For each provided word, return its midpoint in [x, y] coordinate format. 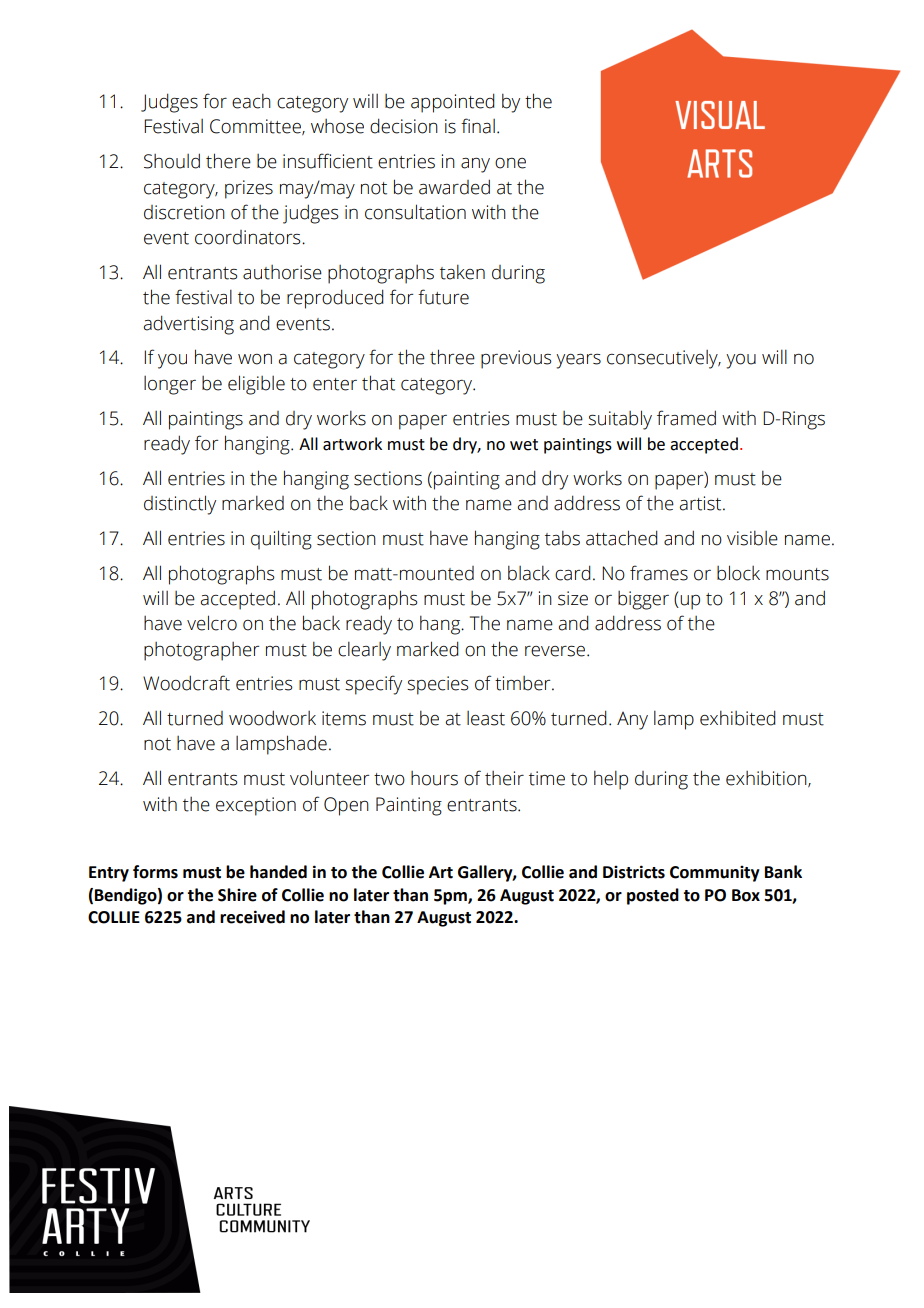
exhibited [738, 718]
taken [462, 272]
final [478, 126]
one [510, 163]
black [529, 573]
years [578, 361]
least [486, 718]
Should [172, 161]
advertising [188, 325]
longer [170, 385]
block [738, 573]
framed [686, 418]
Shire [237, 895]
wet [524, 445]
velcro [212, 623]
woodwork [272, 718]
